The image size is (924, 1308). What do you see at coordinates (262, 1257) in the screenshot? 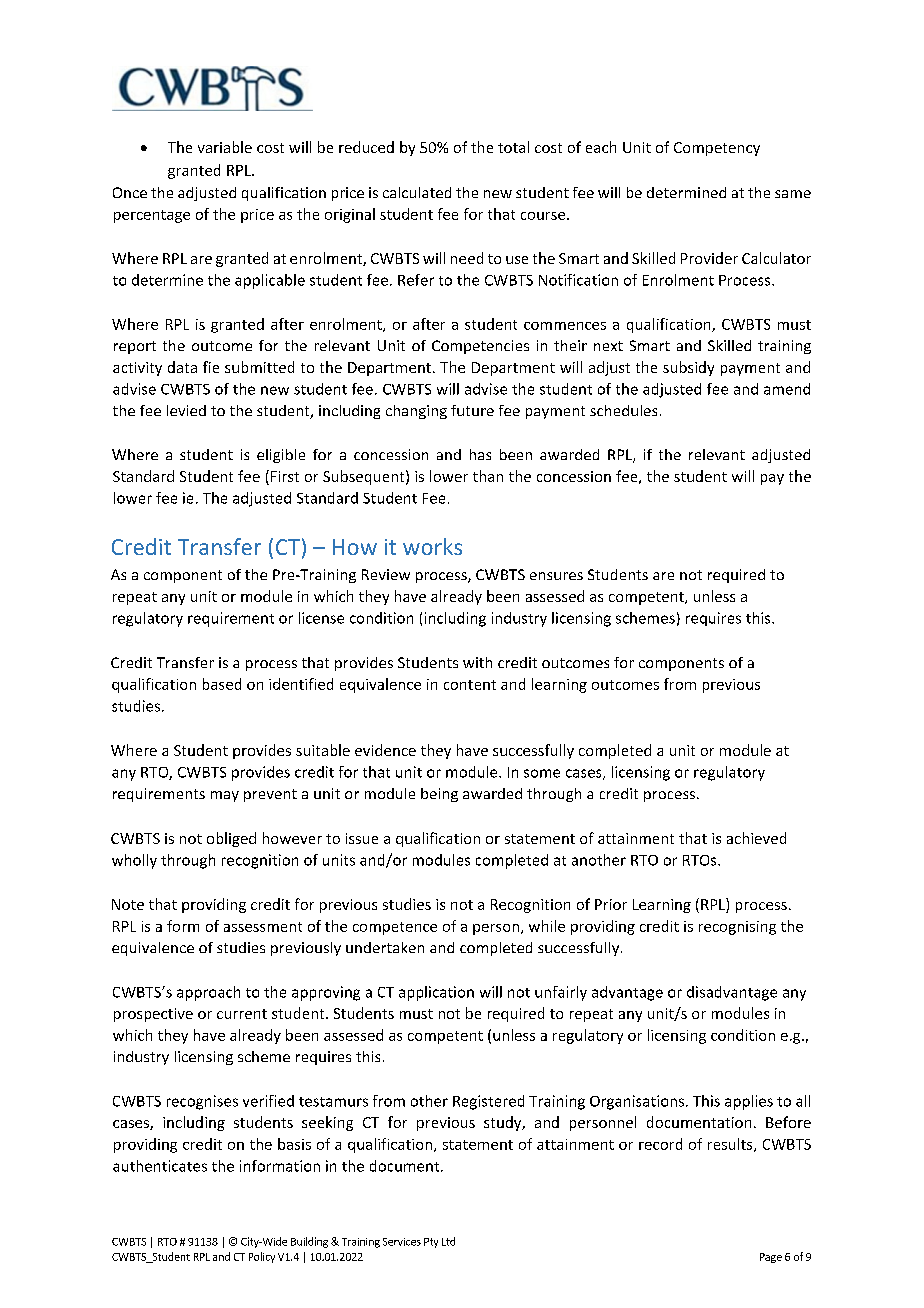
I see `Policy` at bounding box center [262, 1257].
